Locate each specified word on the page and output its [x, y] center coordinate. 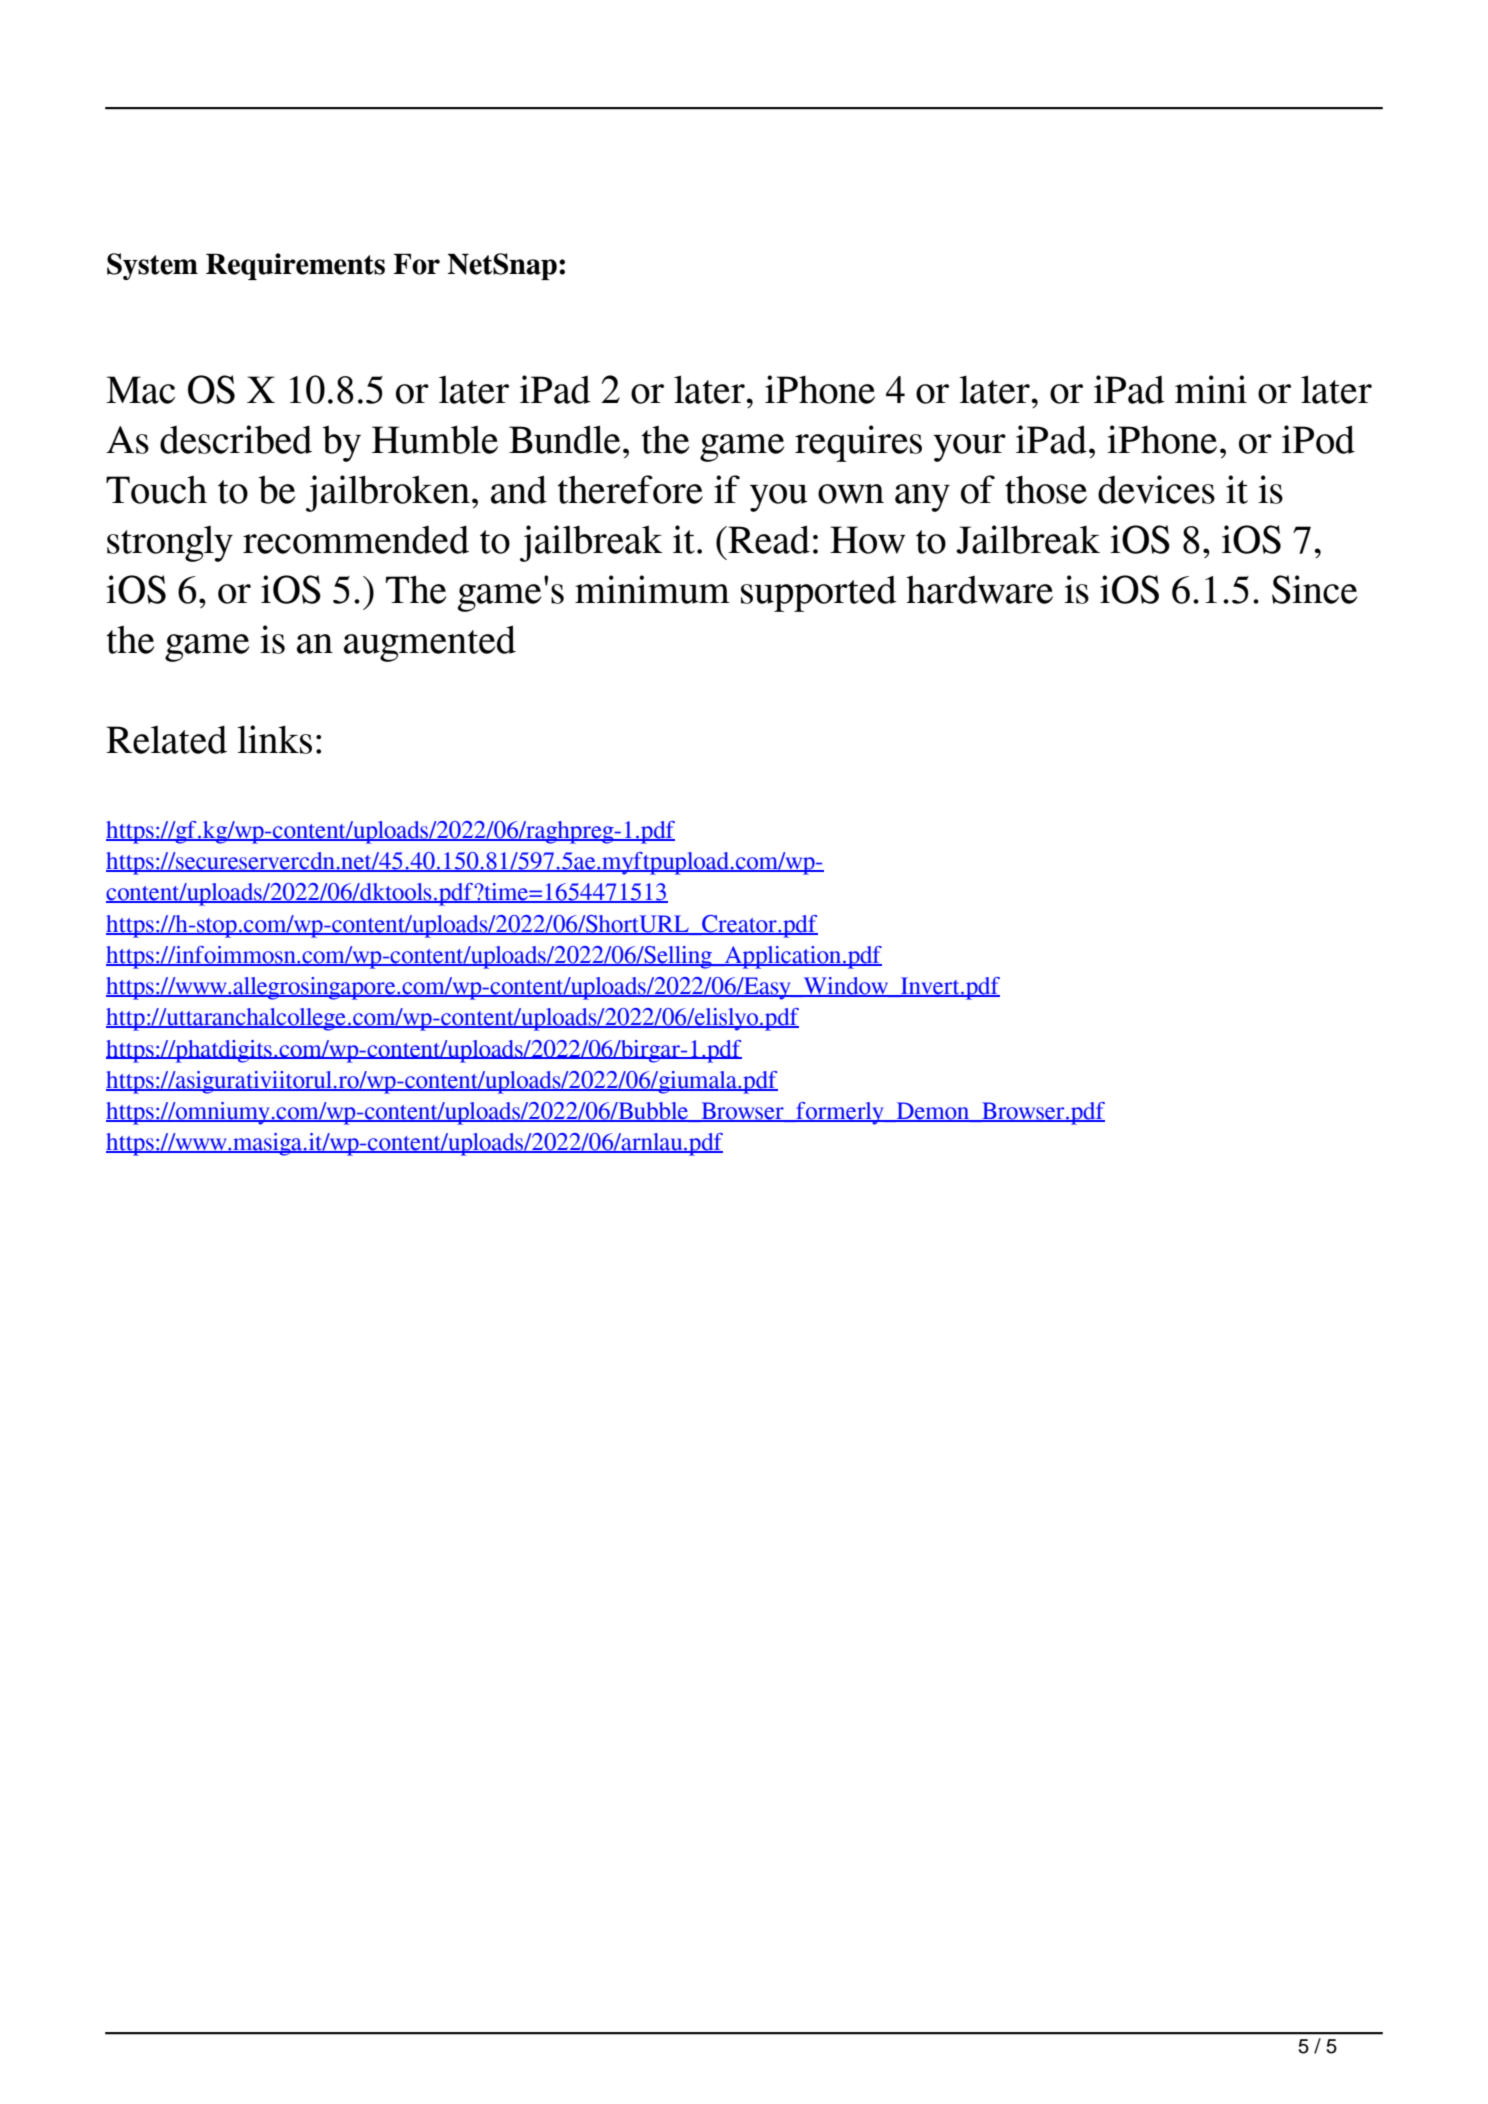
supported [819, 594]
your [969, 448]
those [1046, 489]
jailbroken [388, 493]
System [152, 266]
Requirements [295, 266]
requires [858, 443]
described [236, 439]
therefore [630, 489]
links [274, 739]
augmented [430, 643]
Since [1314, 589]
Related [166, 739]
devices [1156, 489]
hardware [979, 589]
